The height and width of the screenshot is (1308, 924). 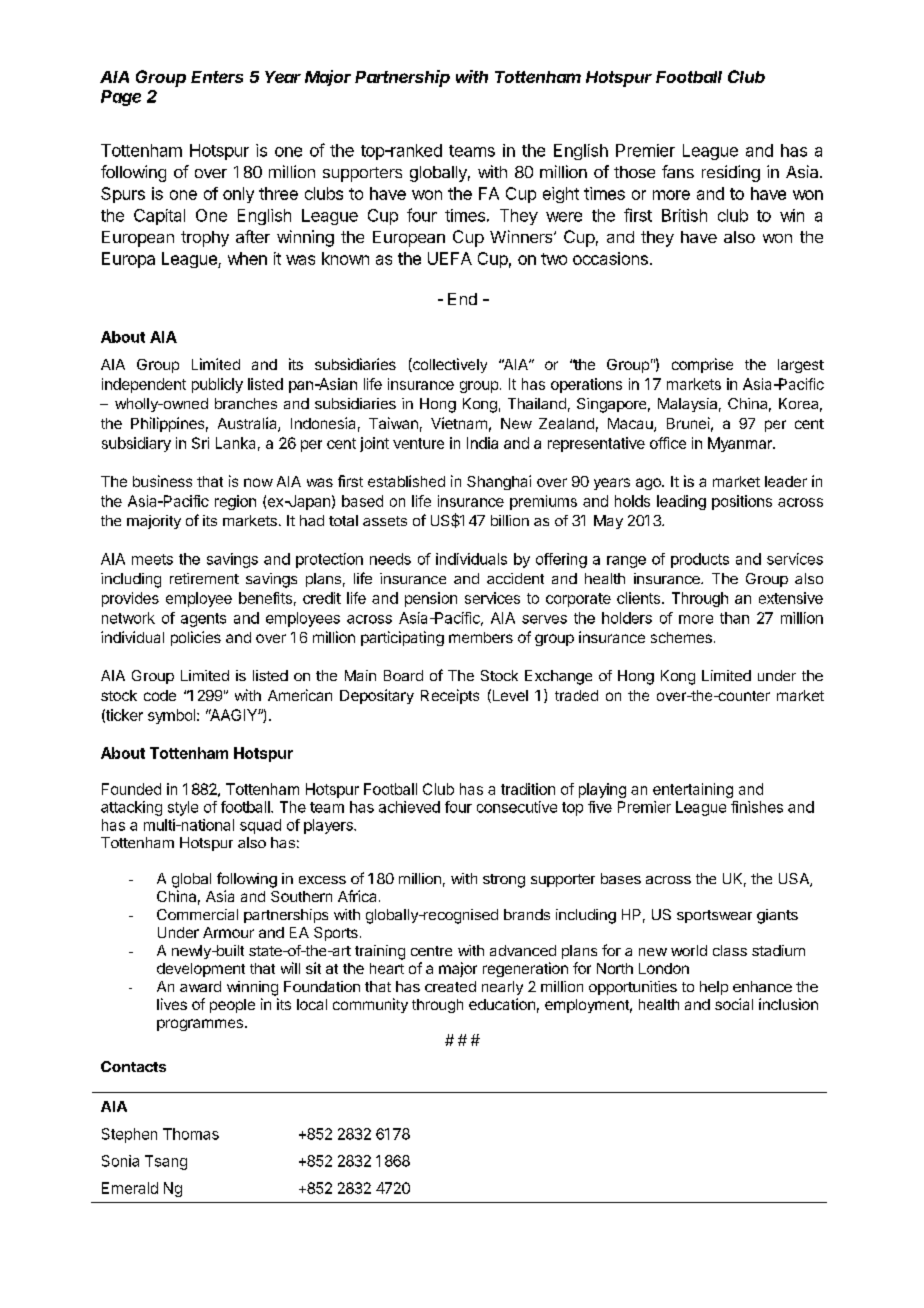 I want to click on Enters, so click(x=217, y=77).
